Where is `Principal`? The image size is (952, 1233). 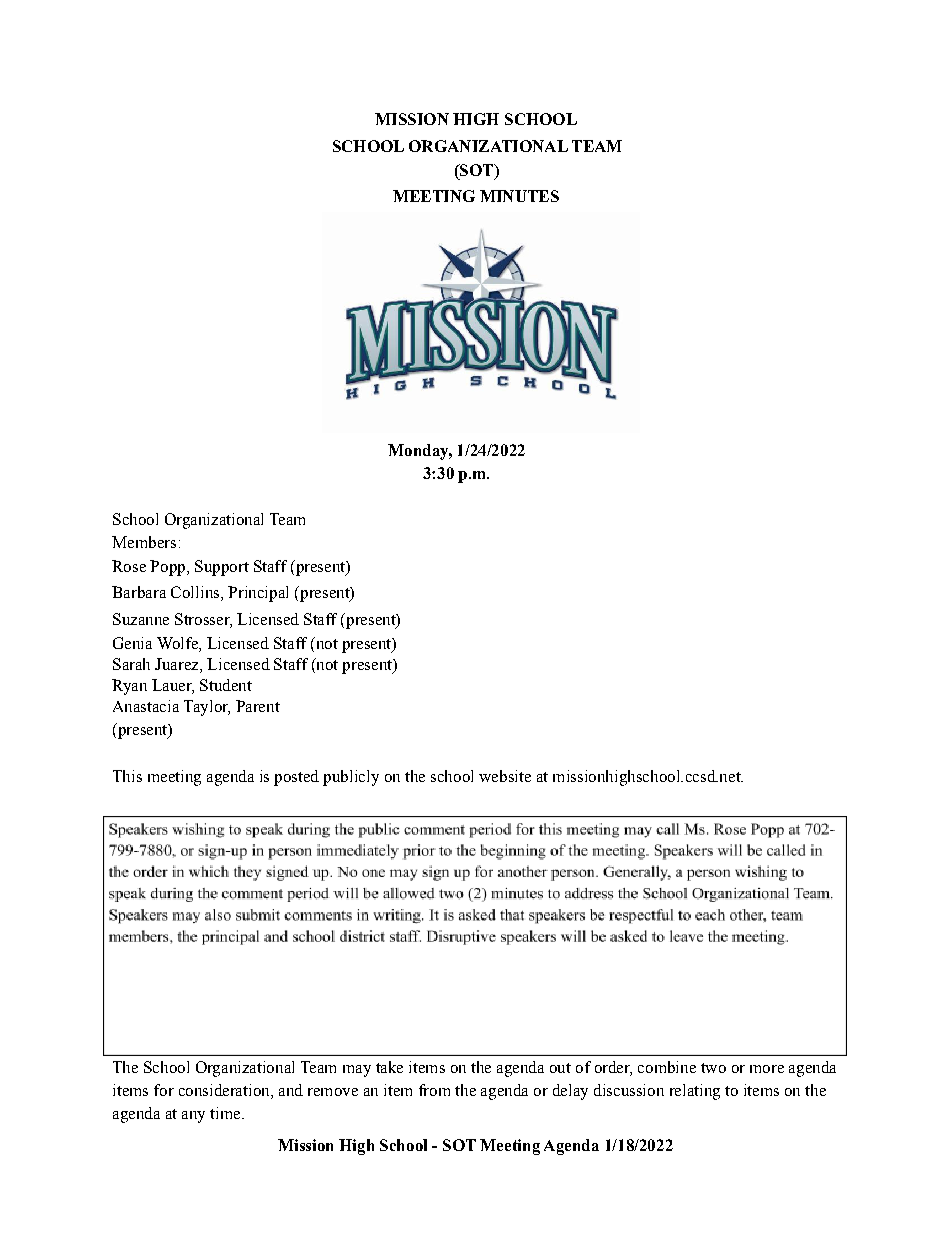 Principal is located at coordinates (258, 594).
